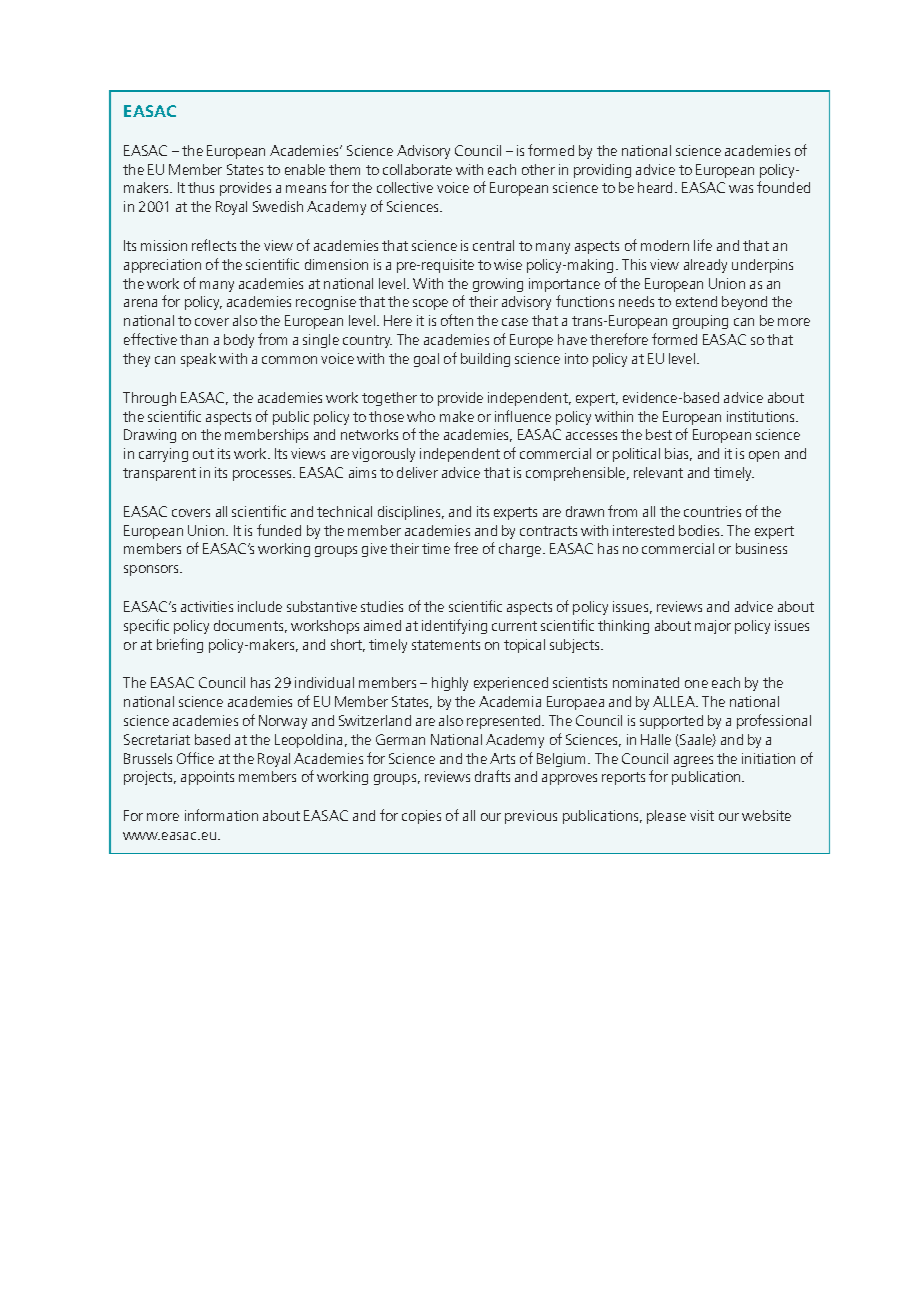  What do you see at coordinates (712, 511) in the document?
I see `countries` at bounding box center [712, 511].
